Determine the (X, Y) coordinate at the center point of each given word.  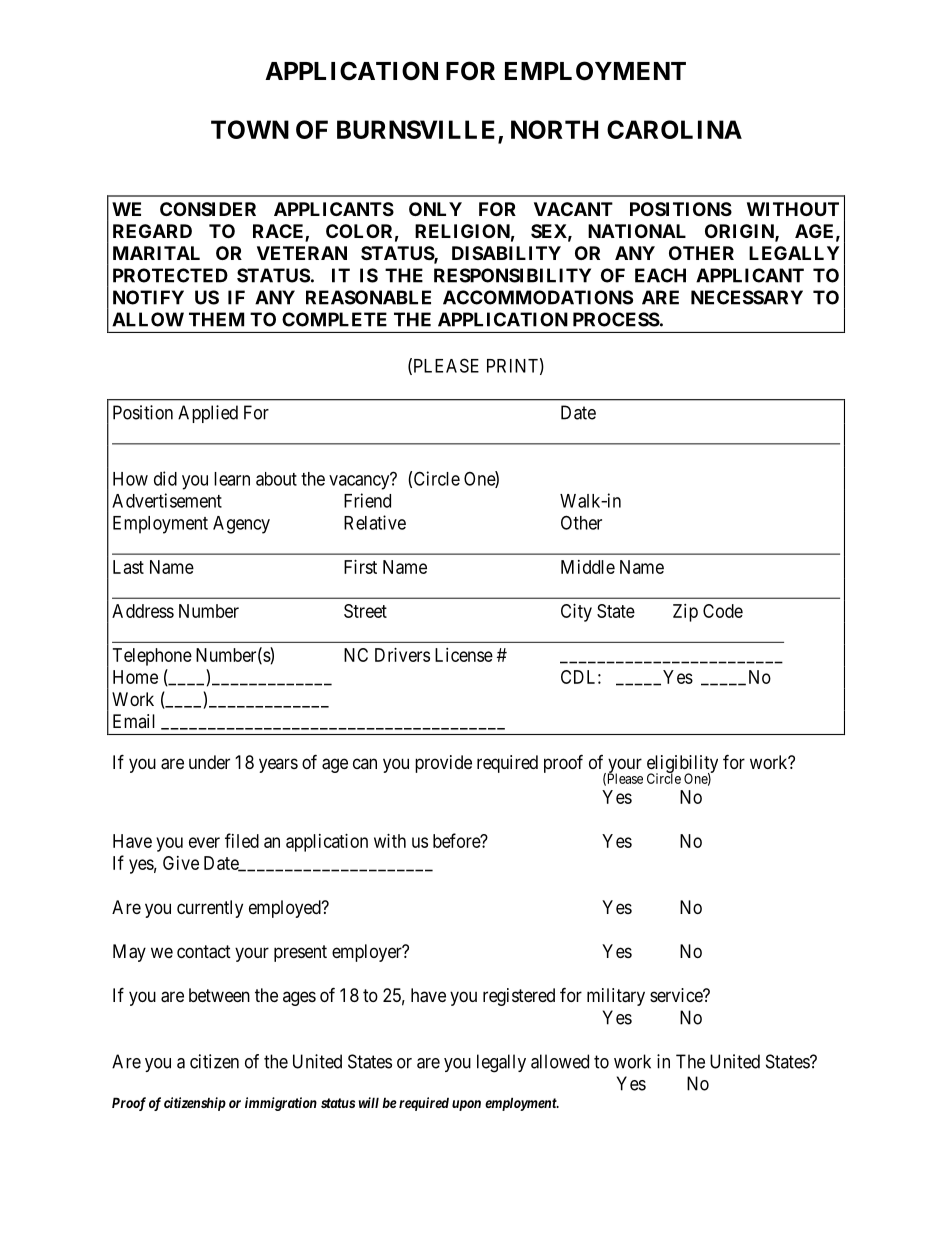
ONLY (435, 209)
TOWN (250, 129)
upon (466, 1105)
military (616, 997)
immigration (281, 1104)
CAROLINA (674, 129)
